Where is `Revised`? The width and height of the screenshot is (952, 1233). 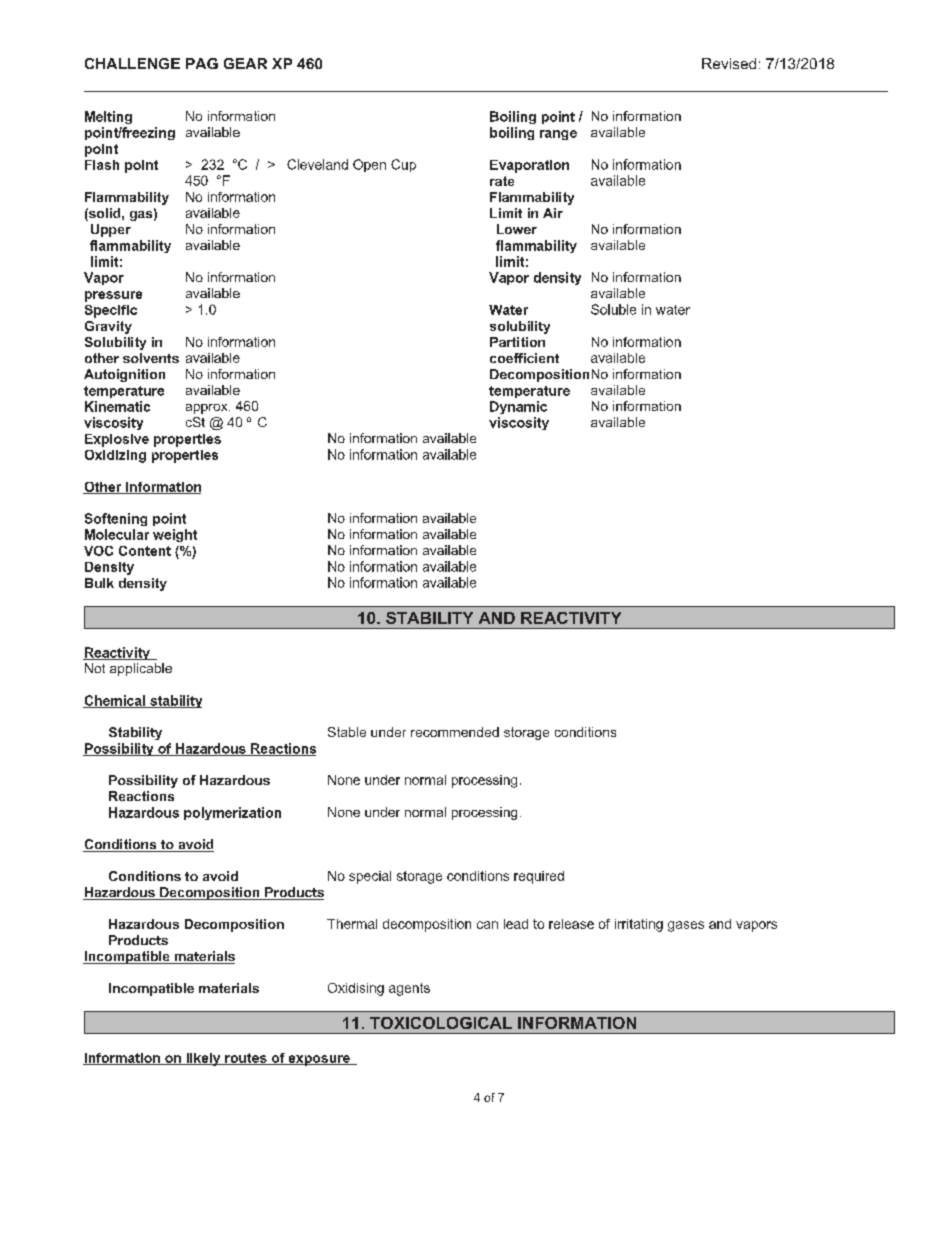 Revised is located at coordinates (729, 63).
